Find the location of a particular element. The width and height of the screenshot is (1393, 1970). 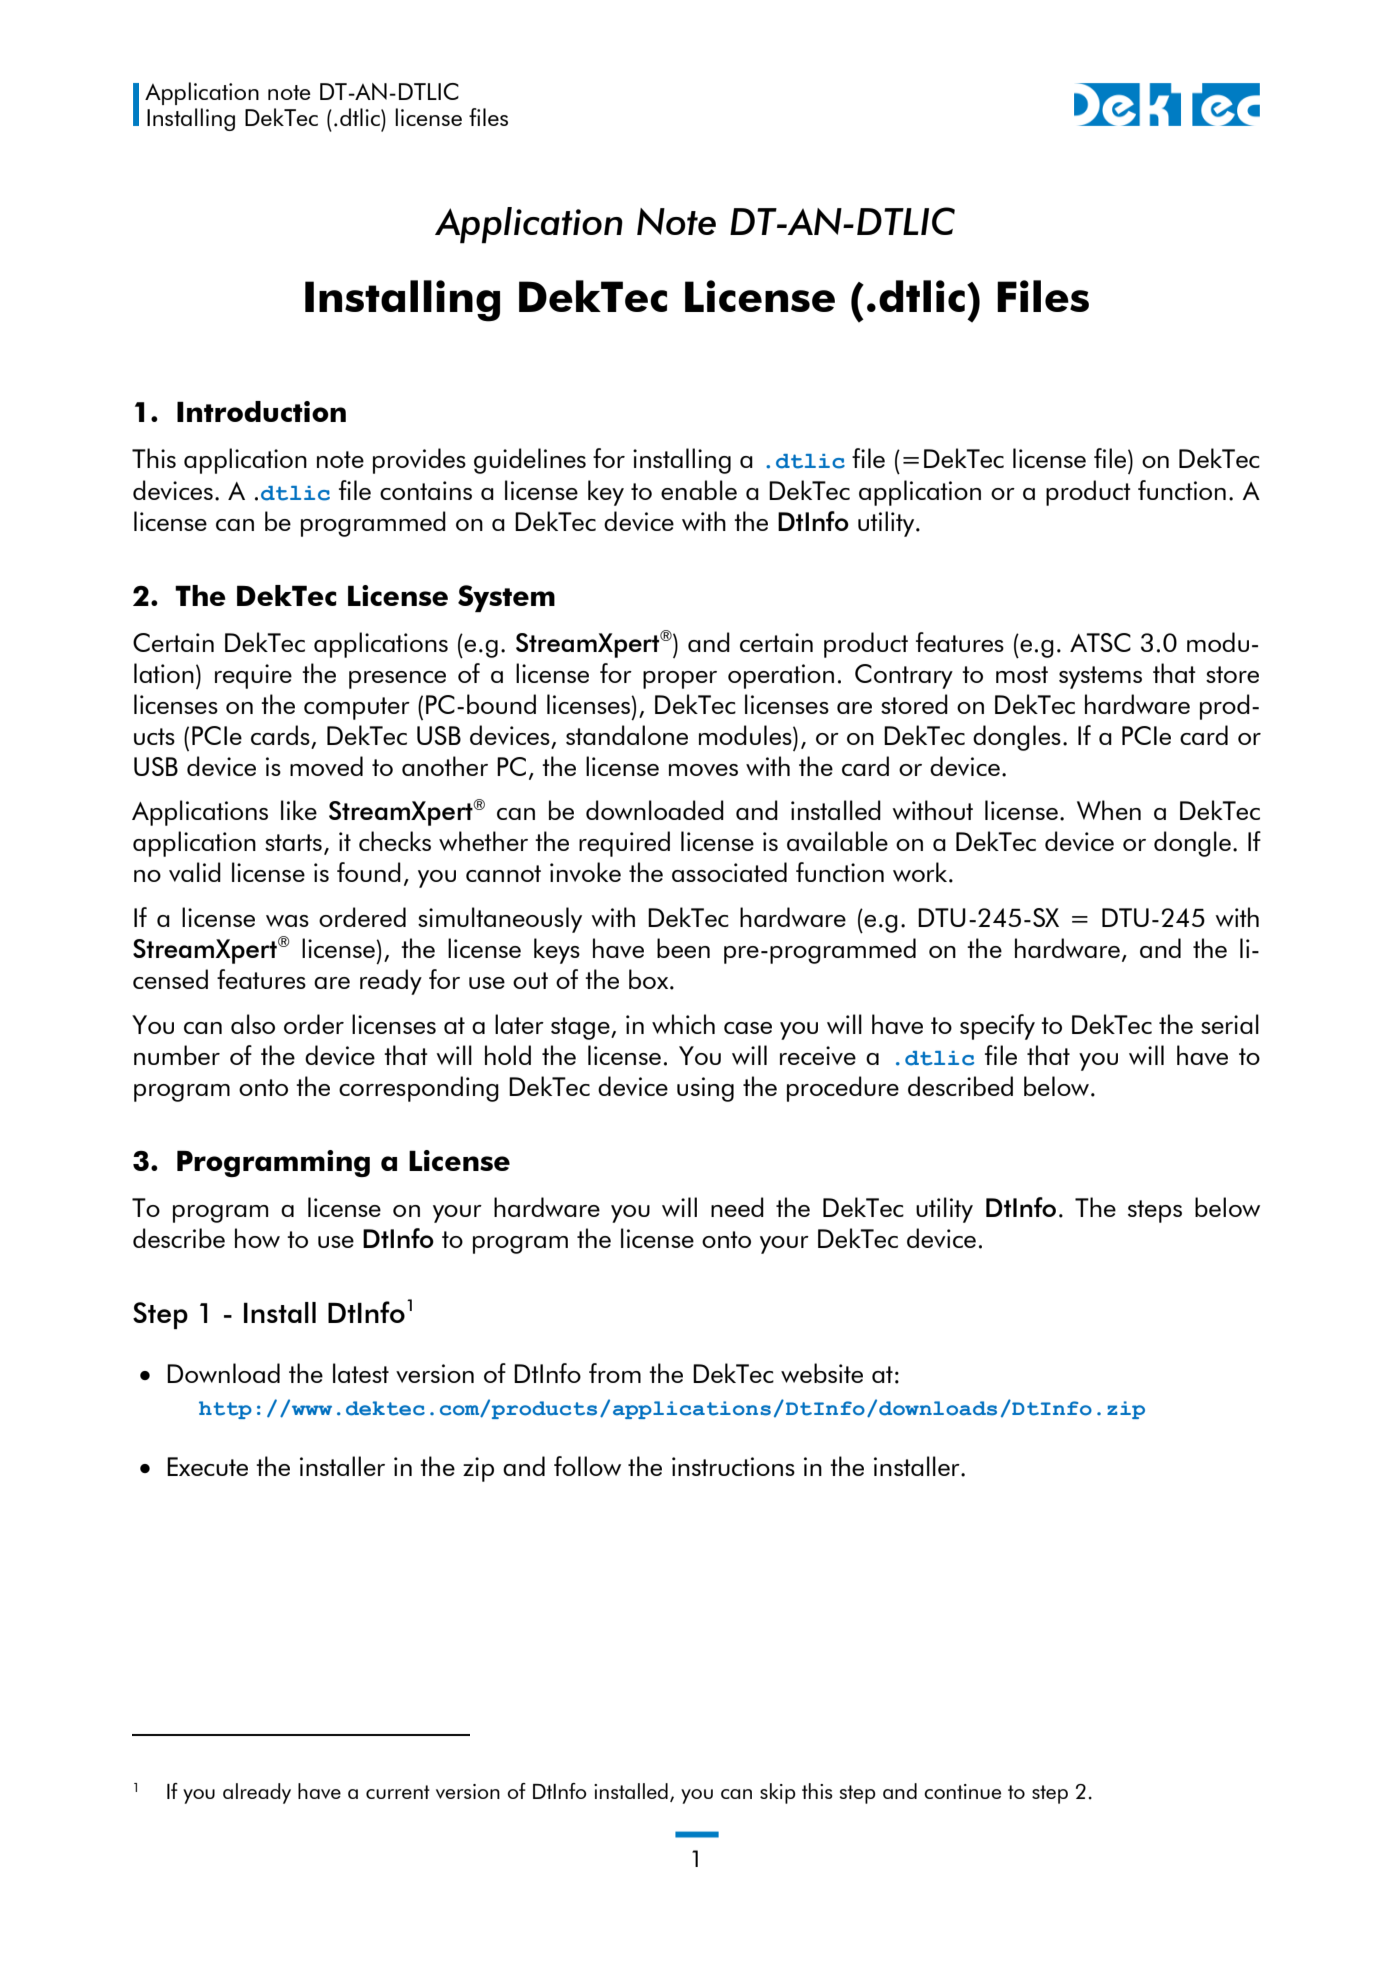

website is located at coordinates (822, 1373).
